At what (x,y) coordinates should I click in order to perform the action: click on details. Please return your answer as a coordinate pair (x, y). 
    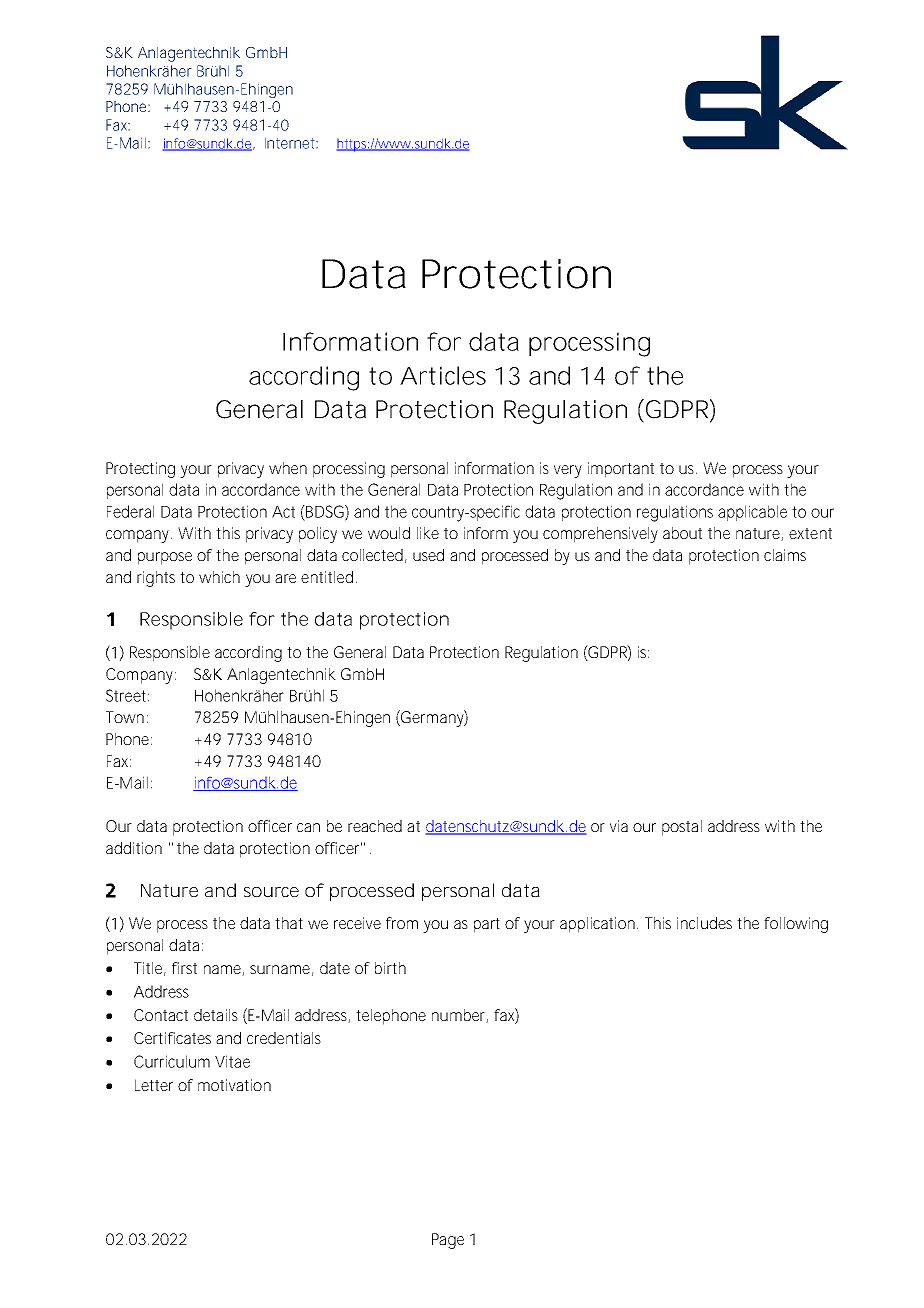
    Looking at the image, I should click on (216, 1015).
